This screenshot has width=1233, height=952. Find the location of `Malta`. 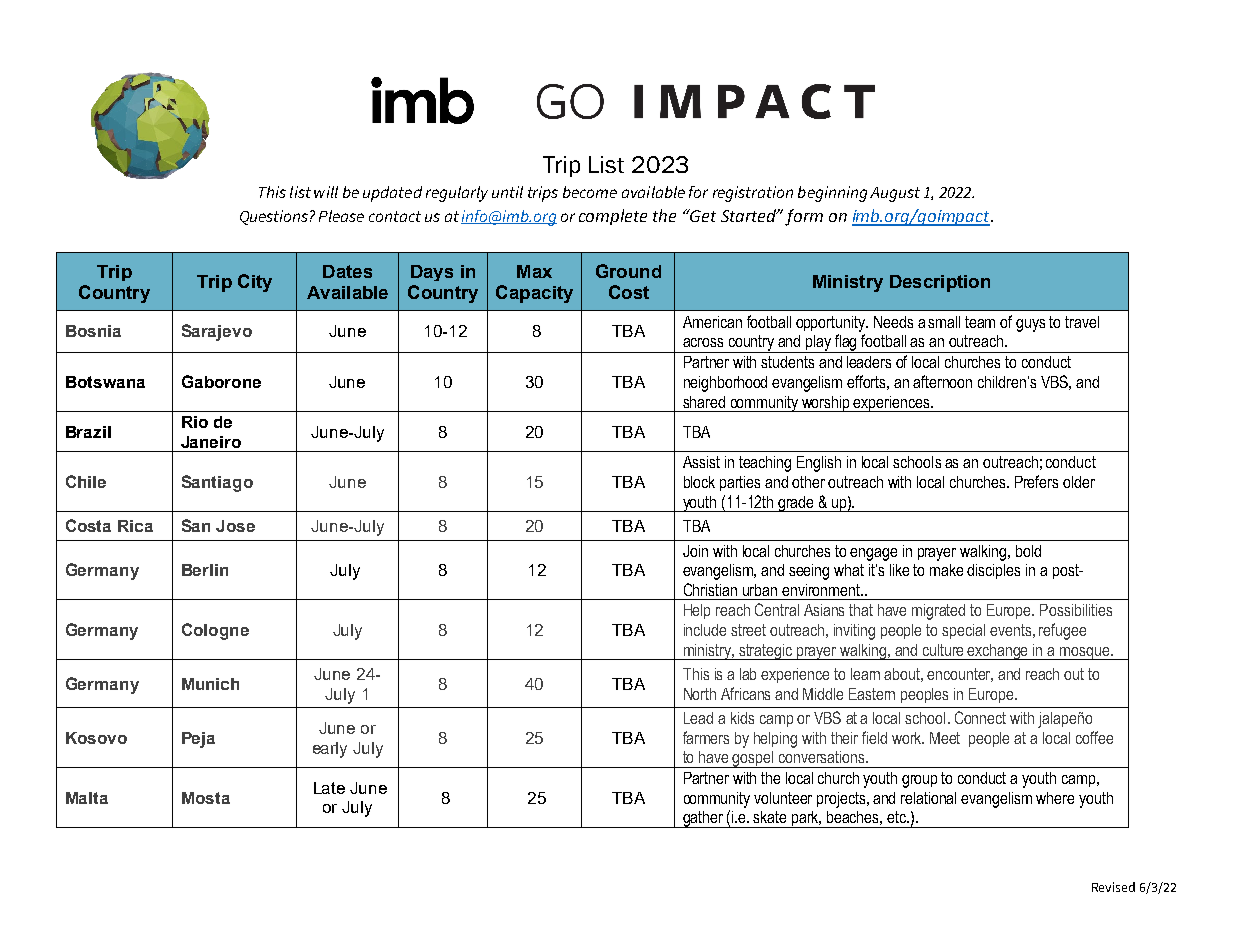

Malta is located at coordinates (87, 798).
